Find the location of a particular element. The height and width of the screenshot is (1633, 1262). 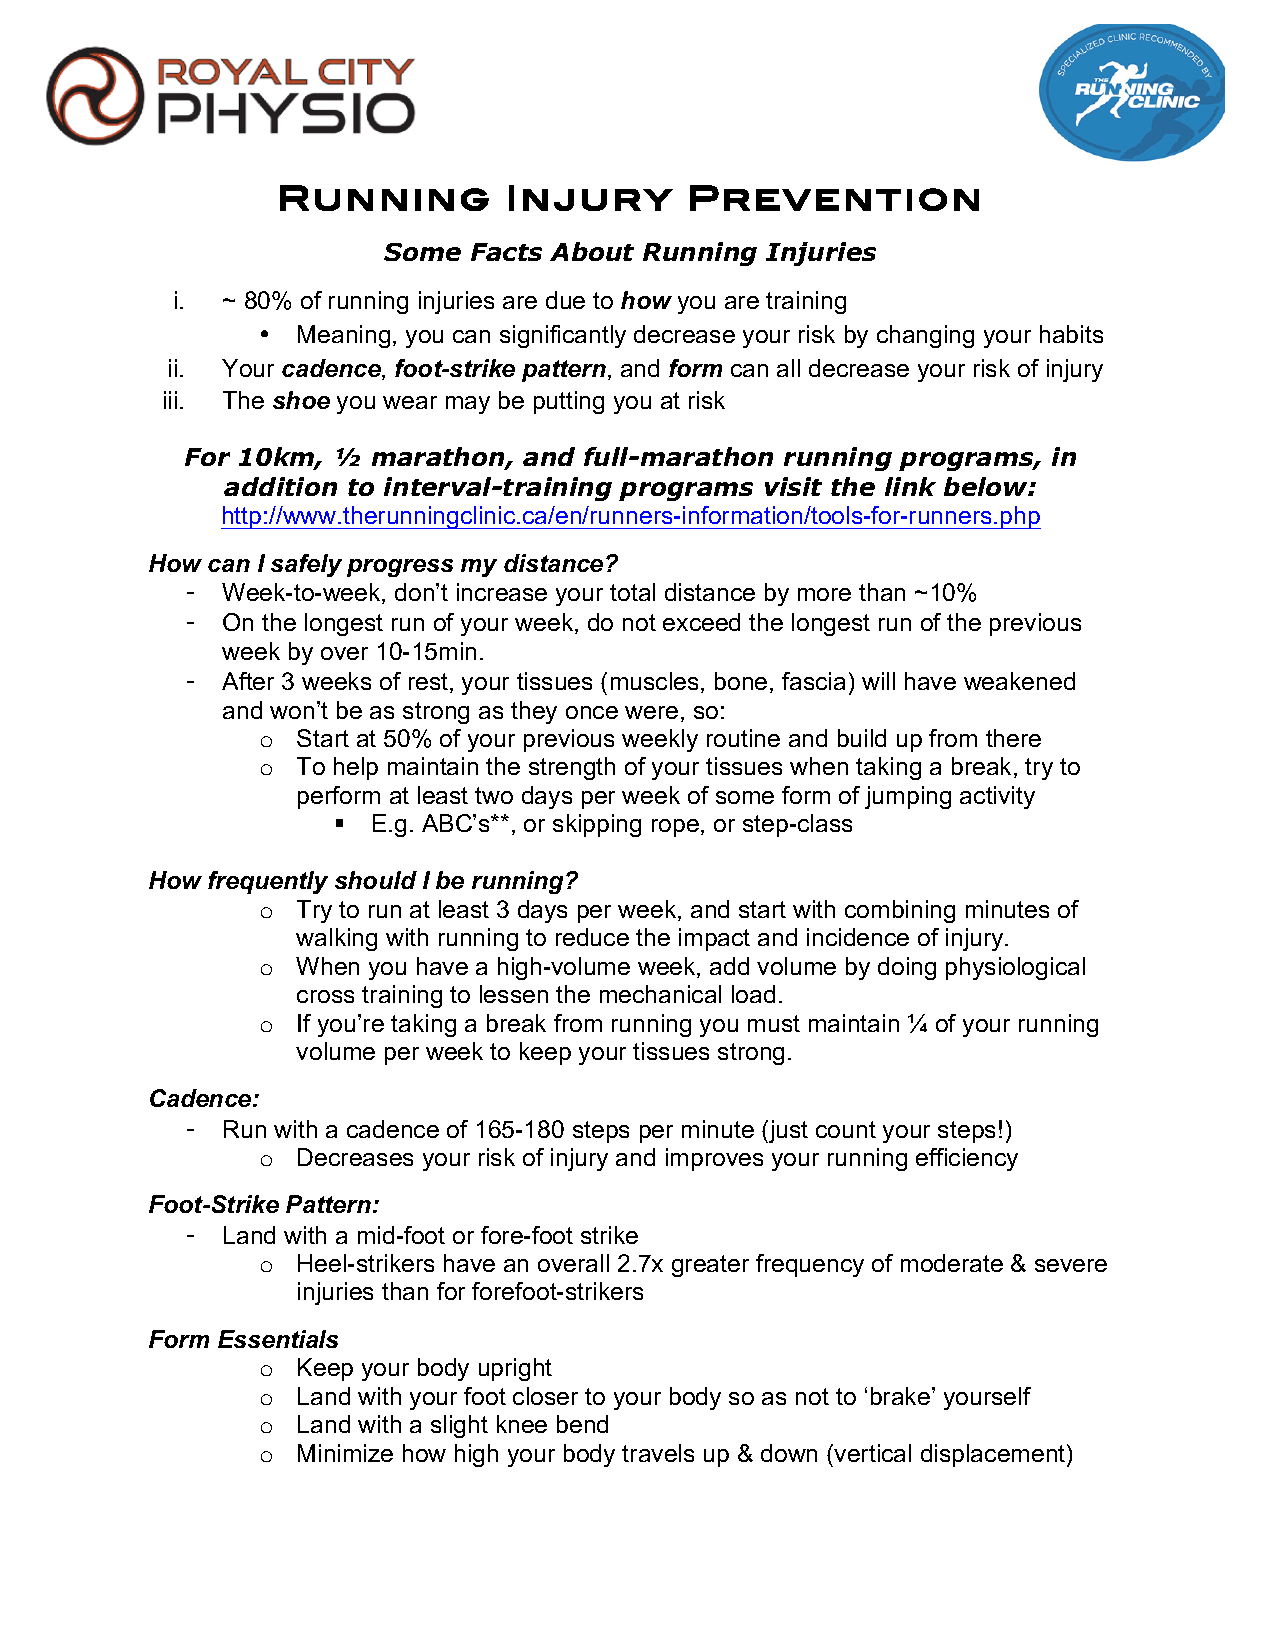

mechanical is located at coordinates (660, 994).
